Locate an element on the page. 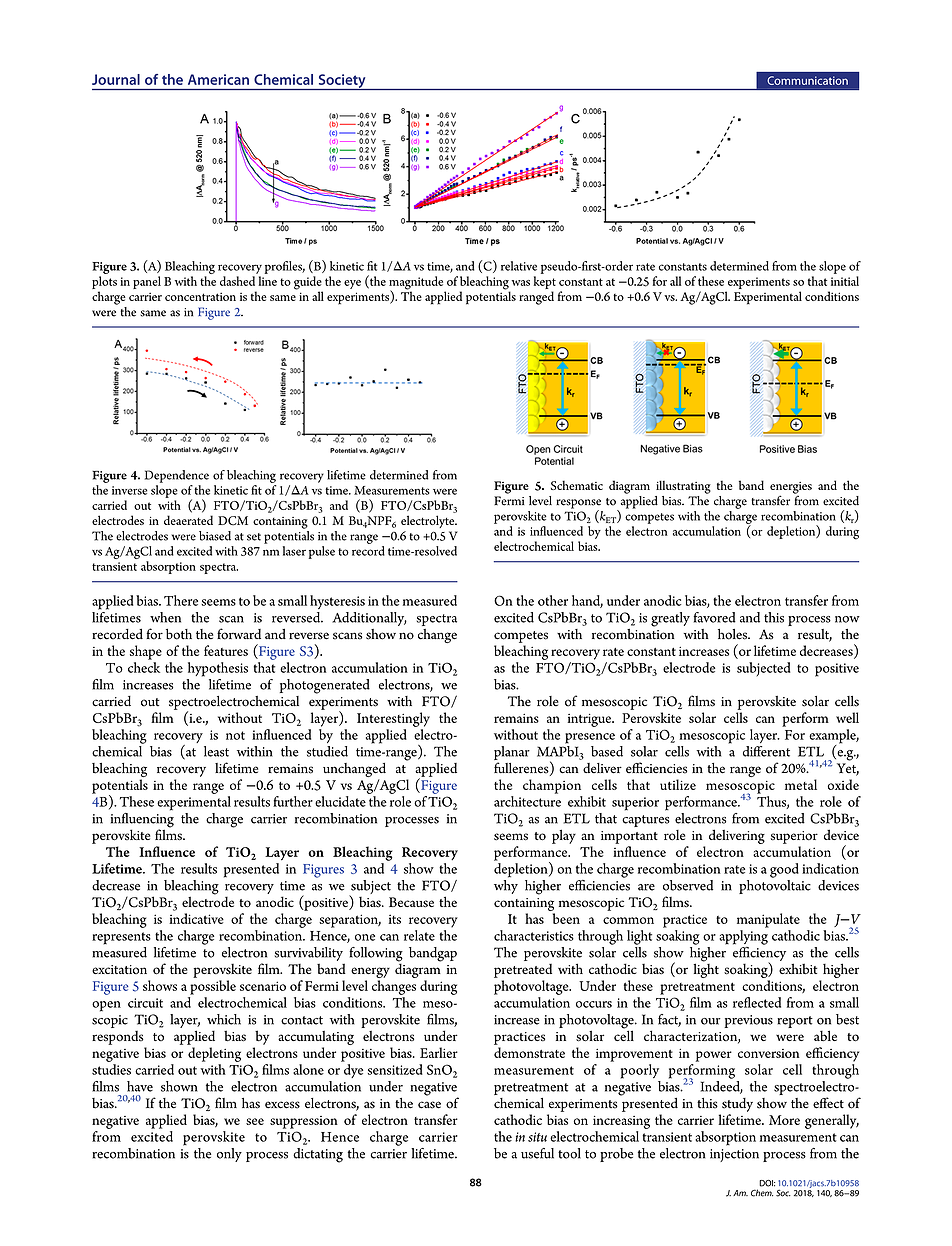  only is located at coordinates (229, 1155).
